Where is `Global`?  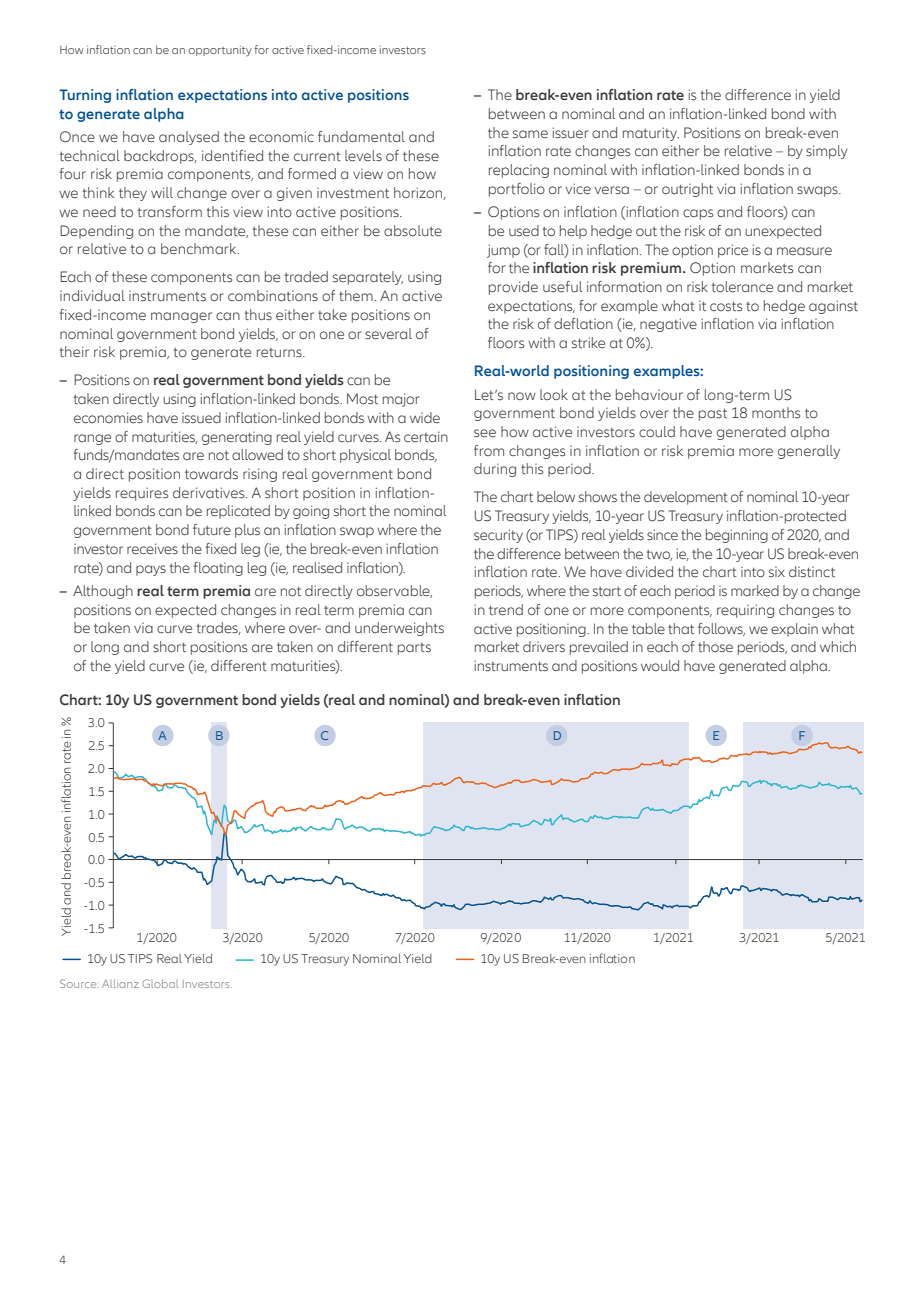 Global is located at coordinates (160, 983).
